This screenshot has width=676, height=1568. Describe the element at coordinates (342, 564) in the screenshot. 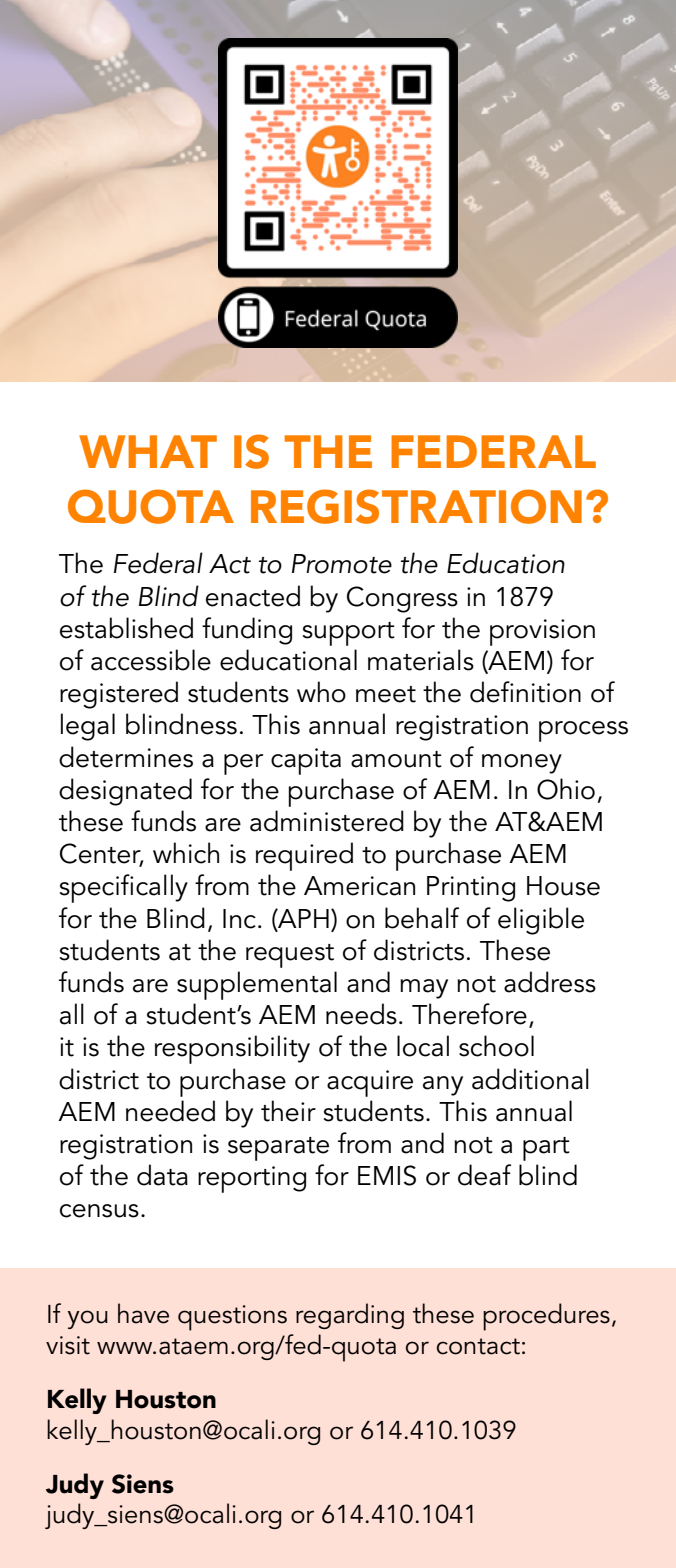

I see `Promote` at that location.
